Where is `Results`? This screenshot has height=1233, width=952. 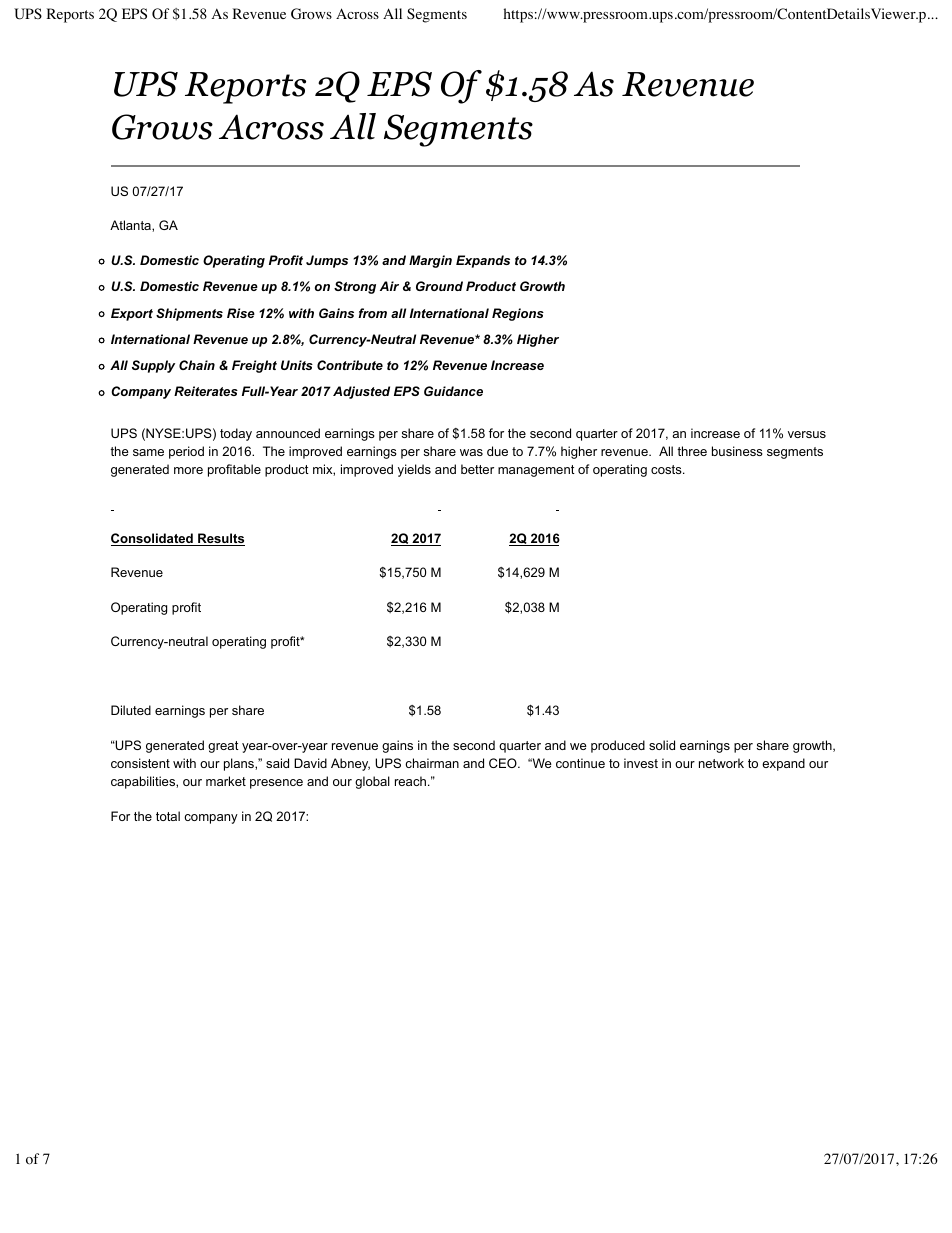
Results is located at coordinates (220, 539).
